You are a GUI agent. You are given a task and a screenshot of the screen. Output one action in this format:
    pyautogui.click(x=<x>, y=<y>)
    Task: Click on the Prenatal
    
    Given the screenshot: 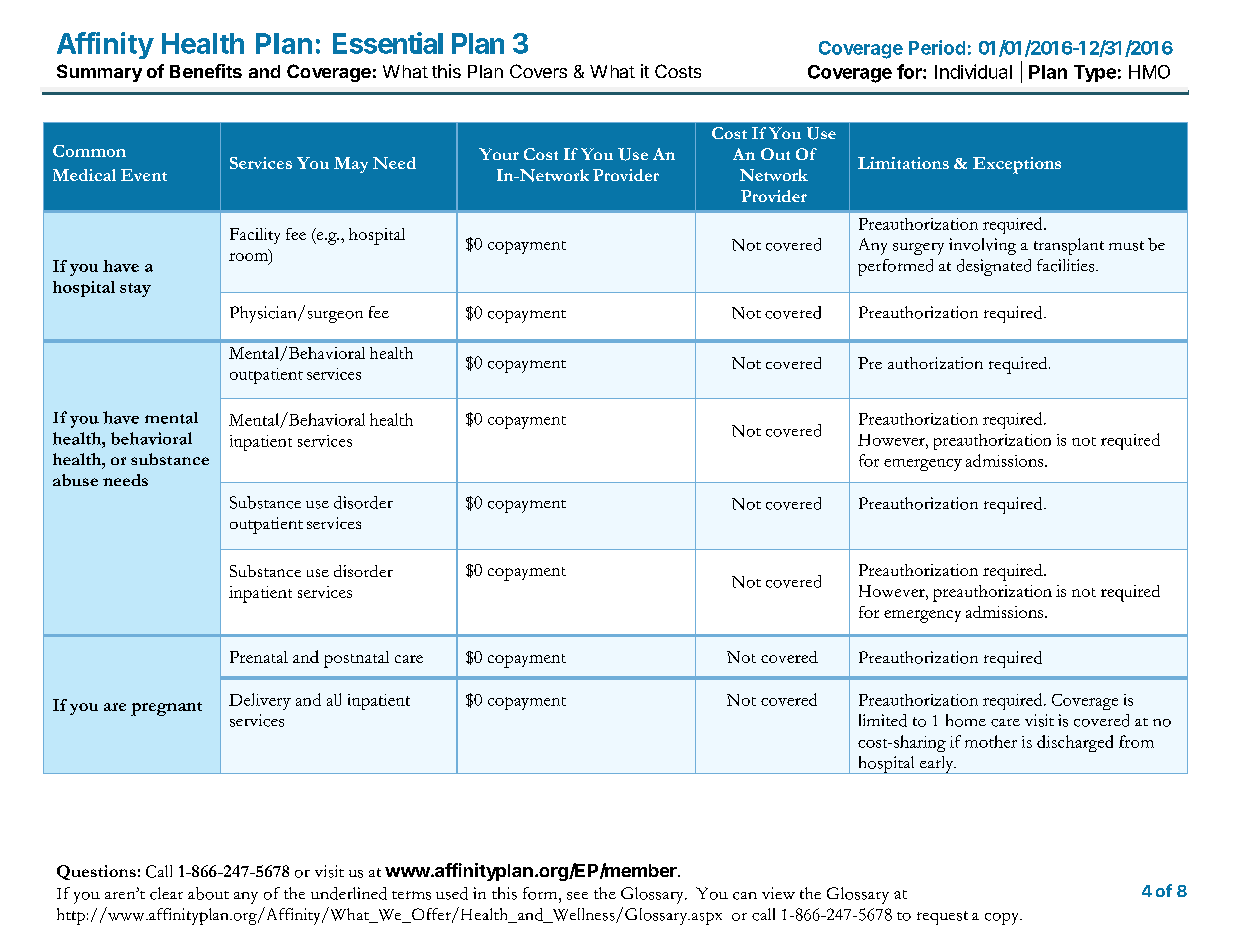 What is the action you would take?
    pyautogui.click(x=259, y=657)
